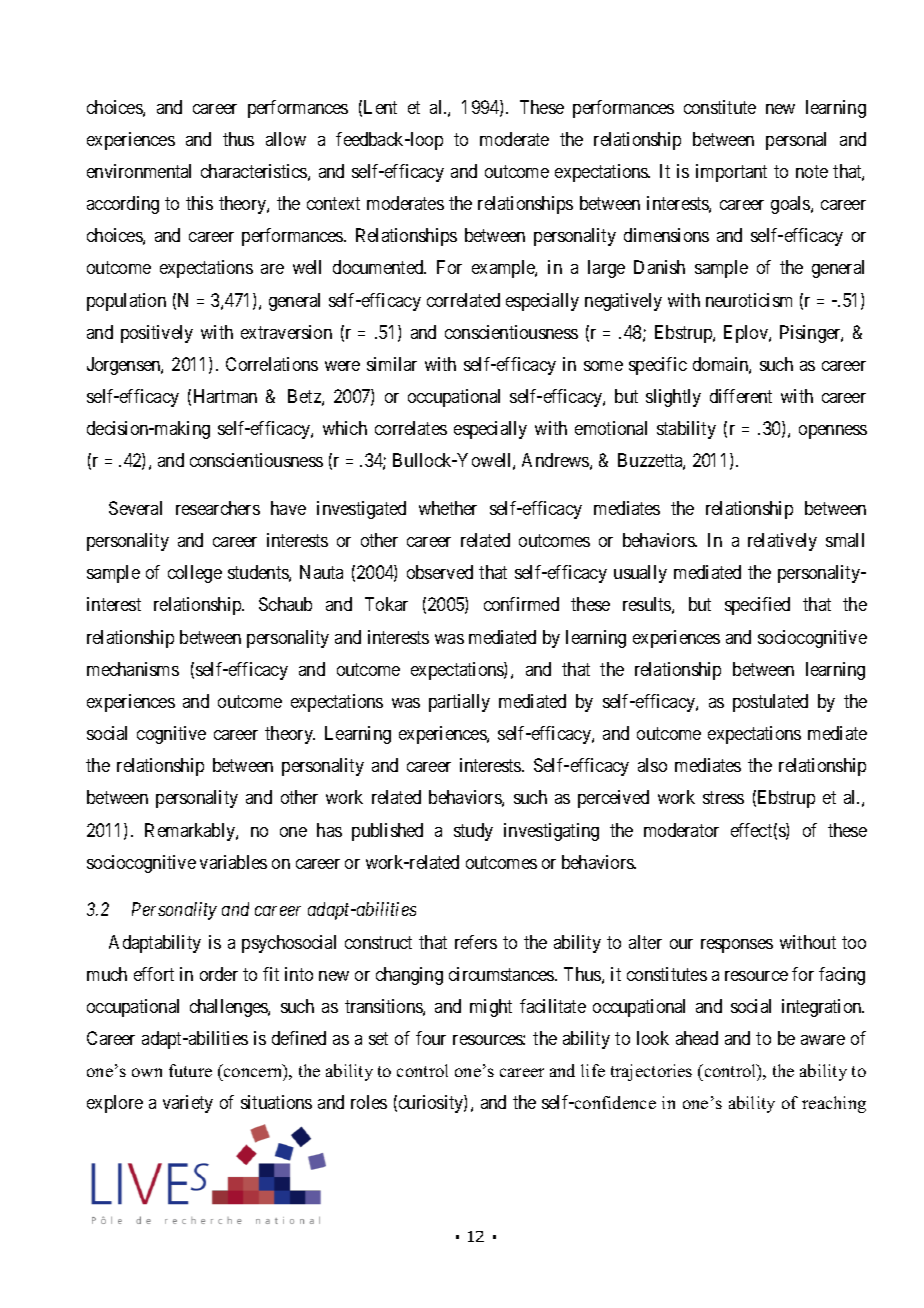 The image size is (924, 1308). What do you see at coordinates (380, 107) in the screenshot?
I see `Lent` at bounding box center [380, 107].
